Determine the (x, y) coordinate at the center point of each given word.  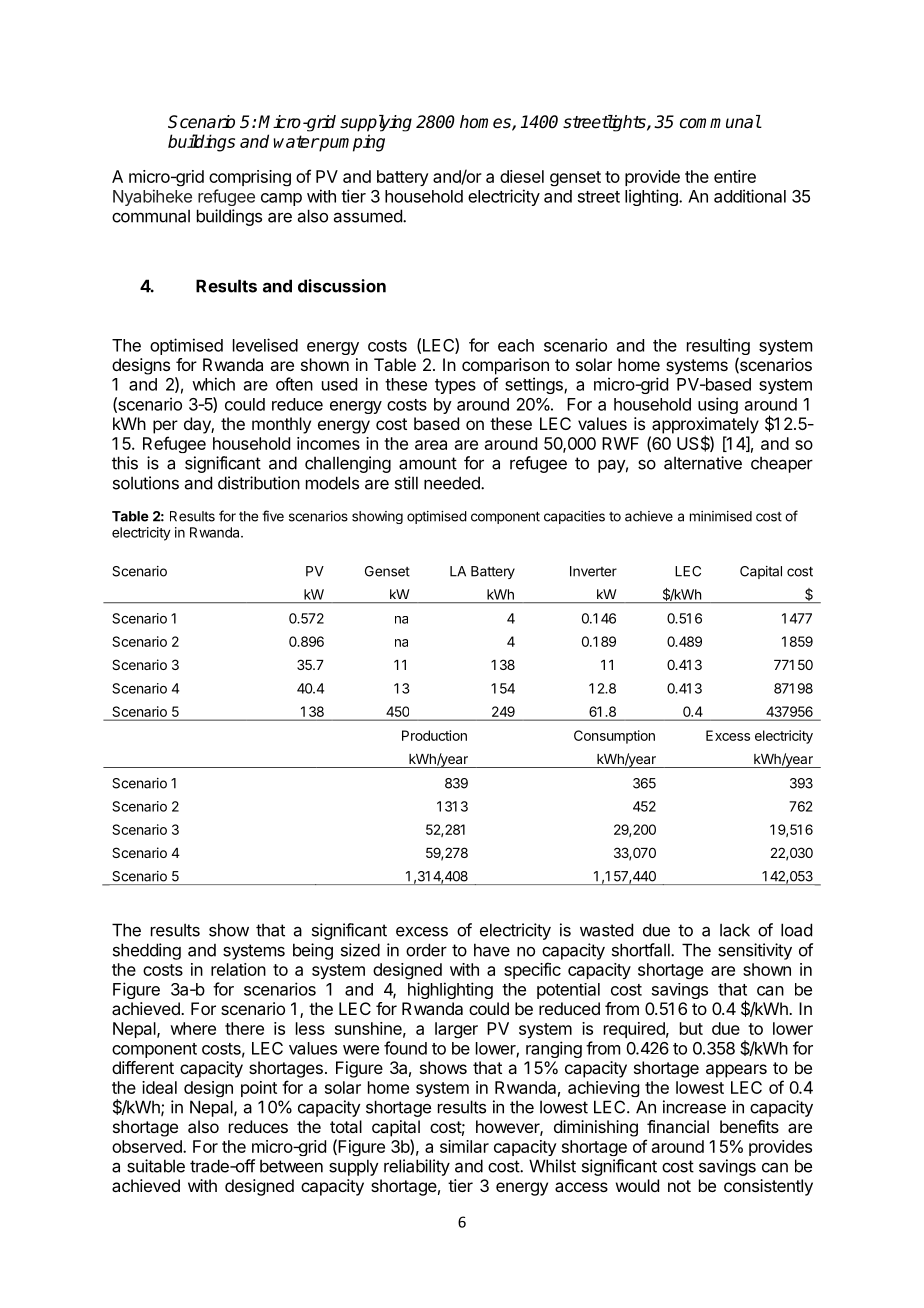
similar (464, 1146)
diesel (522, 176)
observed (148, 1146)
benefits (749, 1126)
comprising (250, 178)
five (273, 516)
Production (434, 735)
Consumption (614, 737)
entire (735, 176)
